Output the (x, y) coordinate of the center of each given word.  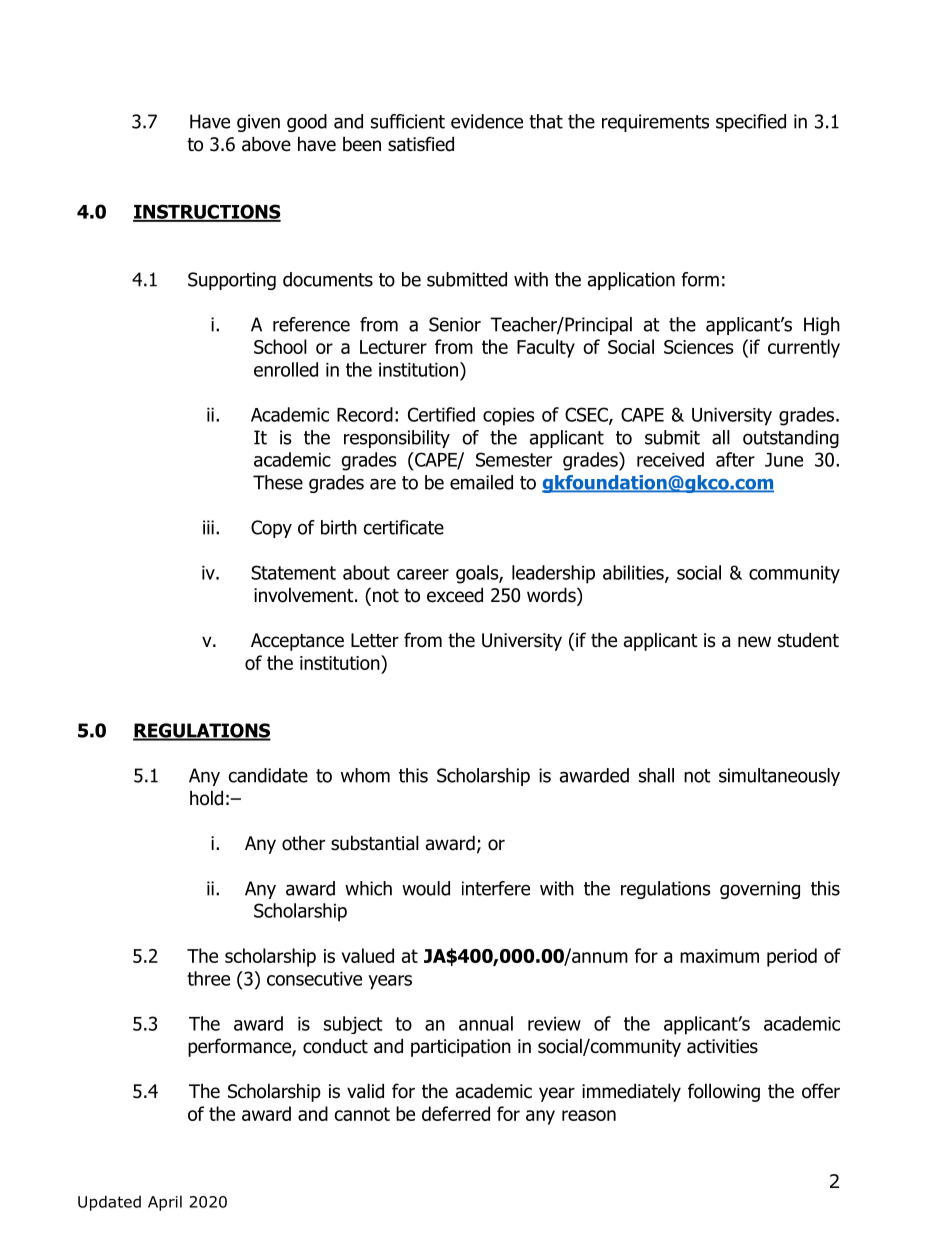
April (165, 1203)
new (754, 642)
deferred (456, 1113)
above (266, 144)
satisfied (421, 144)
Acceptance (297, 642)
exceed (455, 595)
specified (751, 123)
